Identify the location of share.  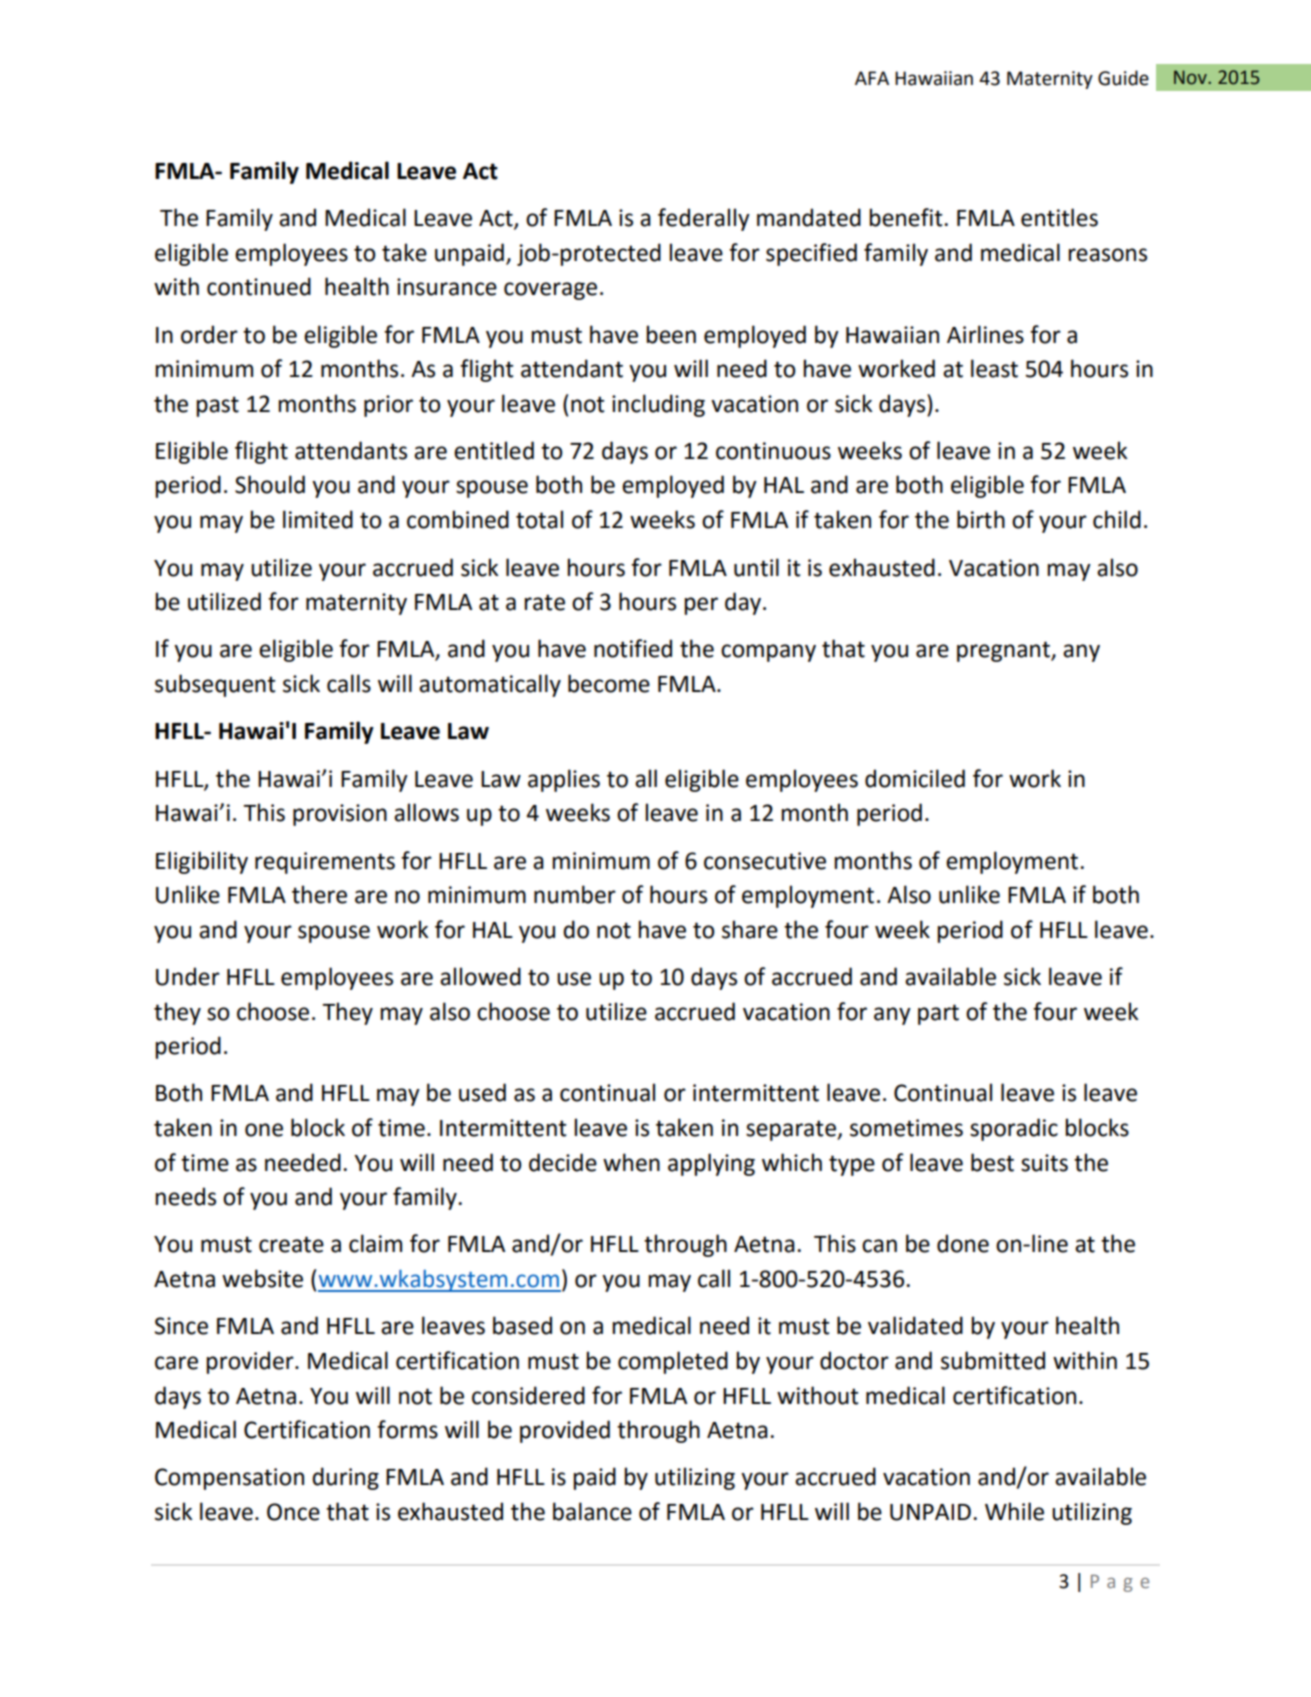
(750, 929).
